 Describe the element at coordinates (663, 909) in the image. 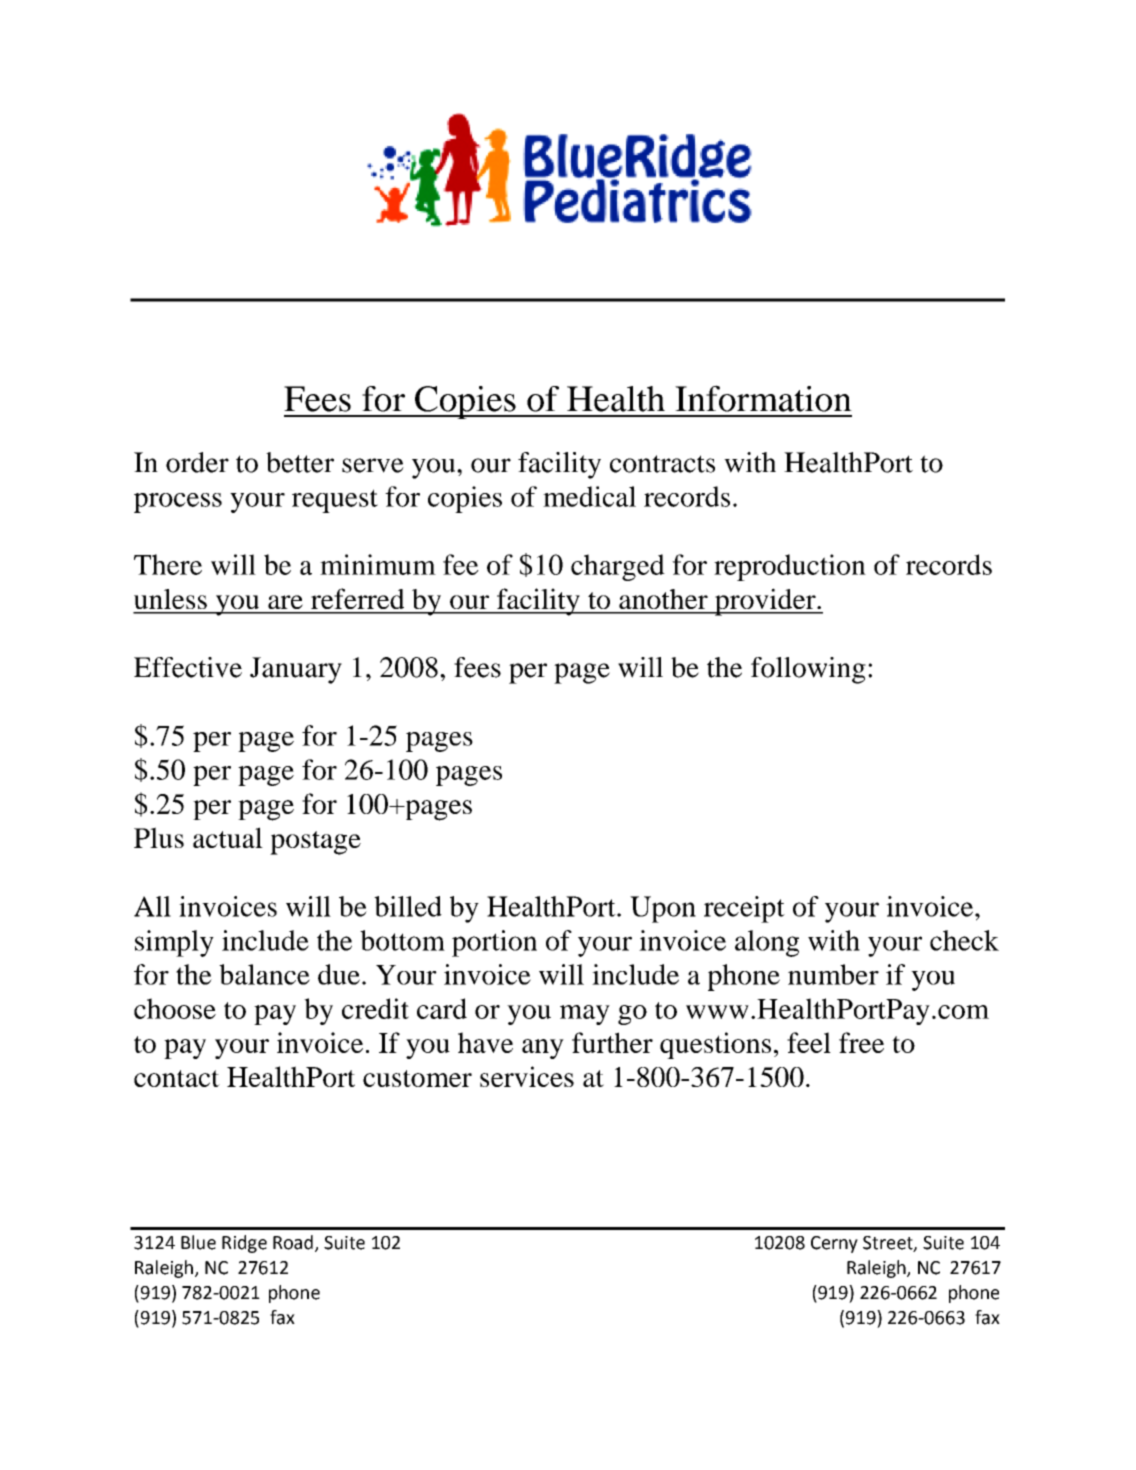

I see `Upon` at that location.
